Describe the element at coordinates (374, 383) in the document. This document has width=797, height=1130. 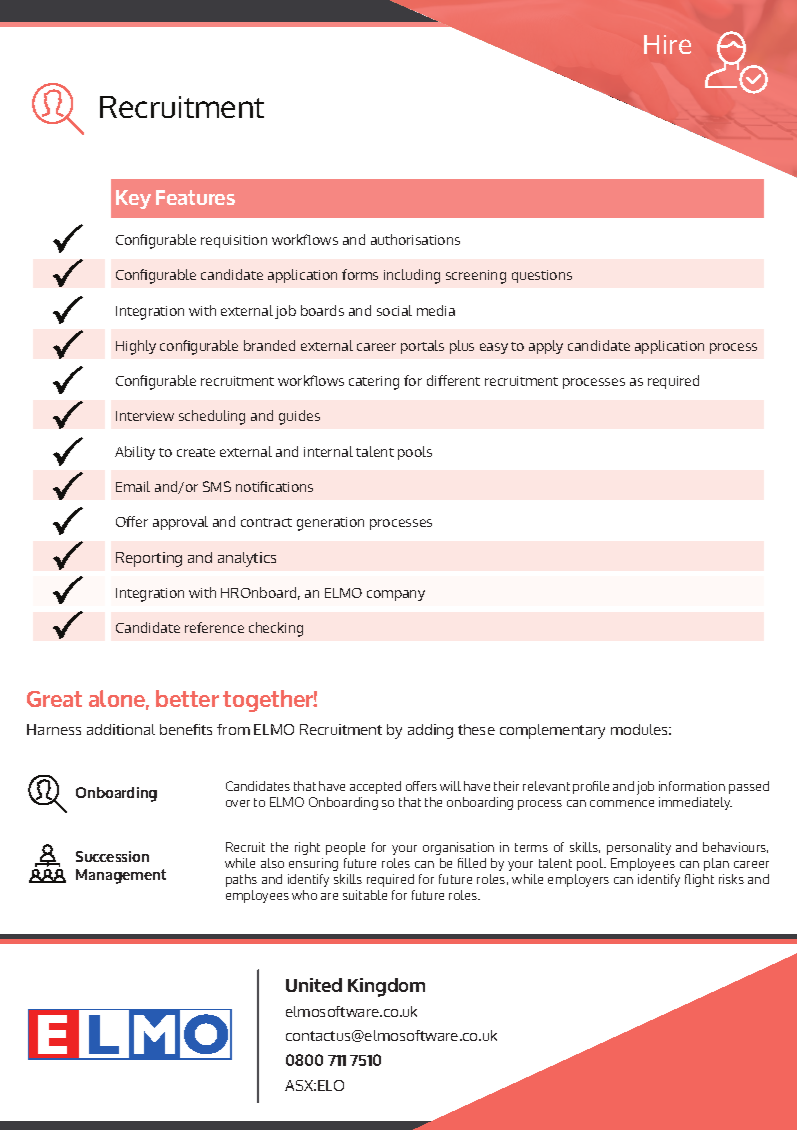
I see `catering` at that location.
